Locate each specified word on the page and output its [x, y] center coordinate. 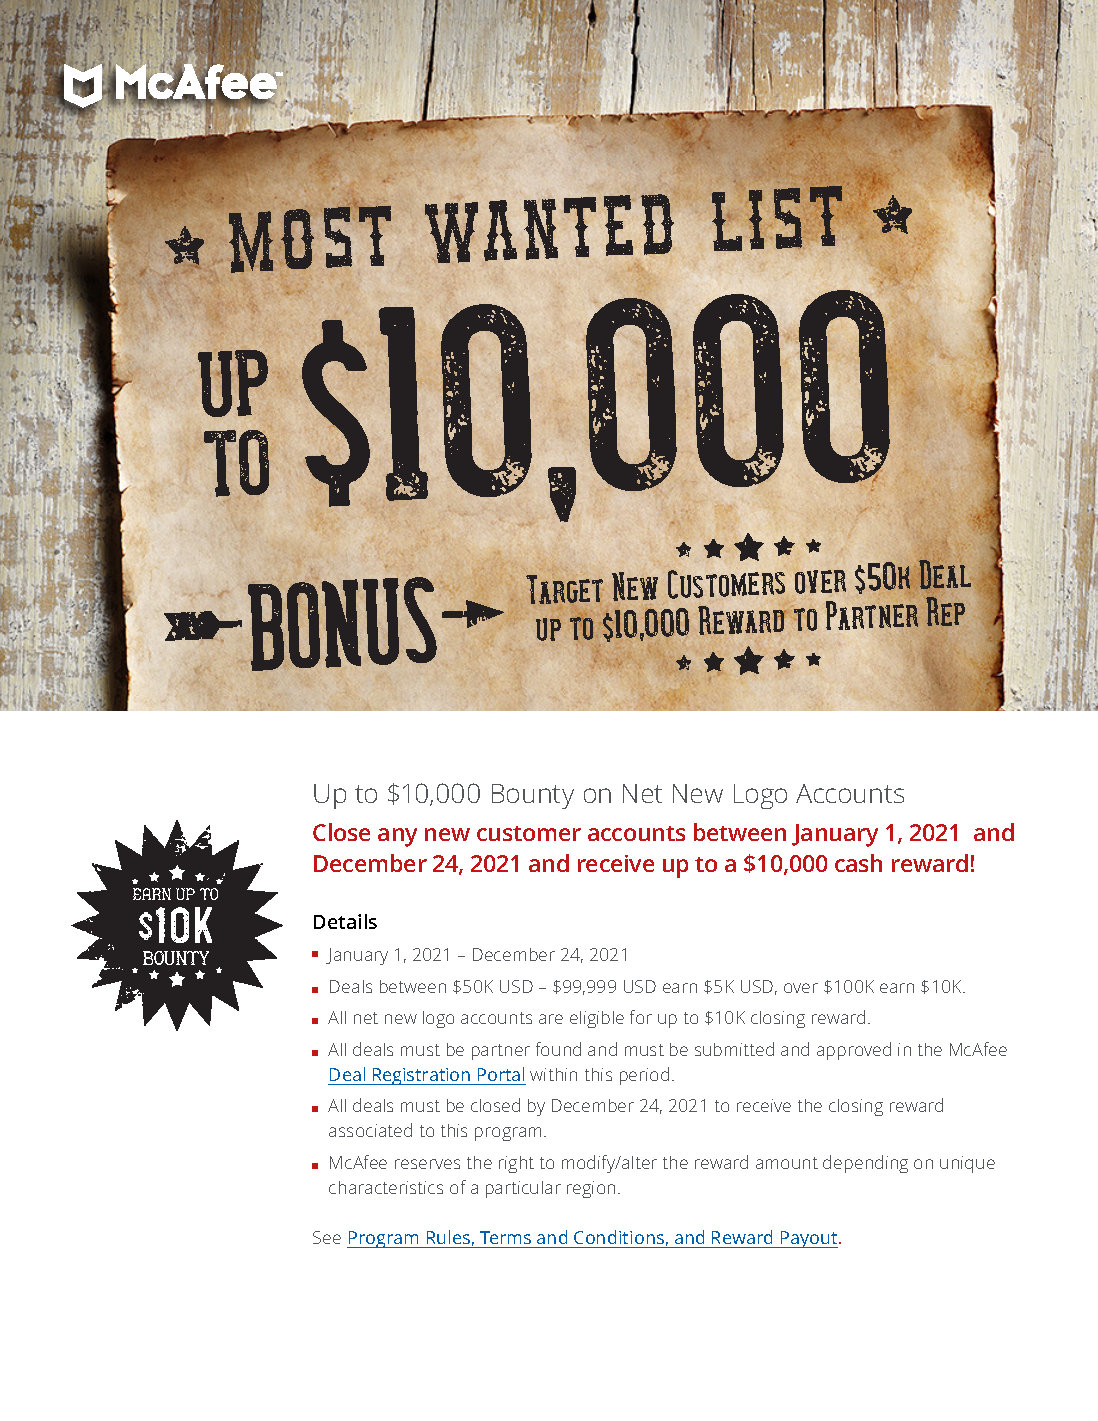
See [327, 1237]
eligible [597, 1019]
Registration [422, 1076]
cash [858, 863]
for [641, 1017]
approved [854, 1051]
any [397, 837]
